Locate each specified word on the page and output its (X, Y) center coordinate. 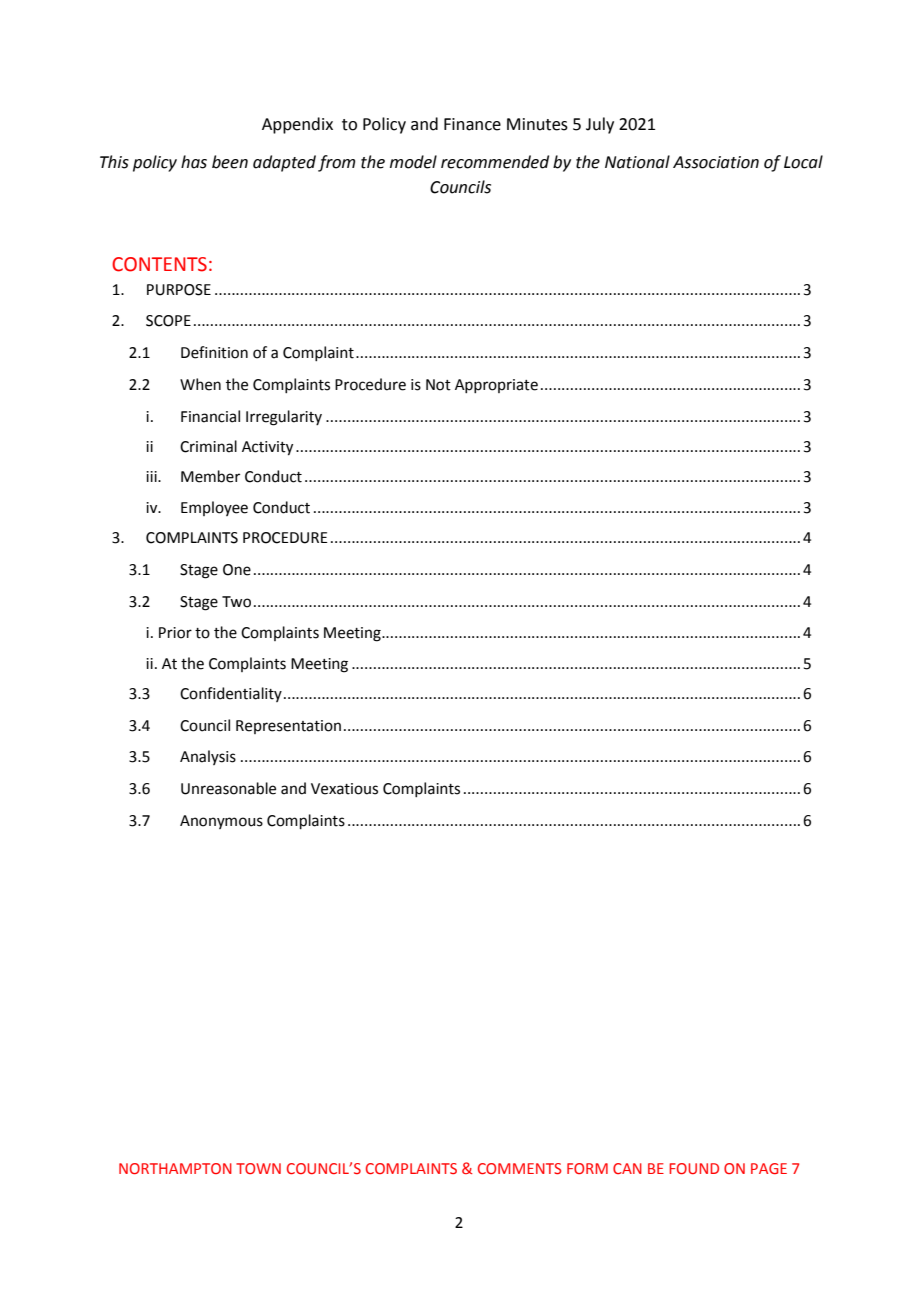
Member (210, 476)
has (194, 162)
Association (716, 162)
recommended (495, 162)
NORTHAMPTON (175, 1168)
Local (803, 162)
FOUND (694, 1168)
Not (438, 385)
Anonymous (221, 822)
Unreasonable (228, 788)
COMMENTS (520, 1168)
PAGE (769, 1168)
